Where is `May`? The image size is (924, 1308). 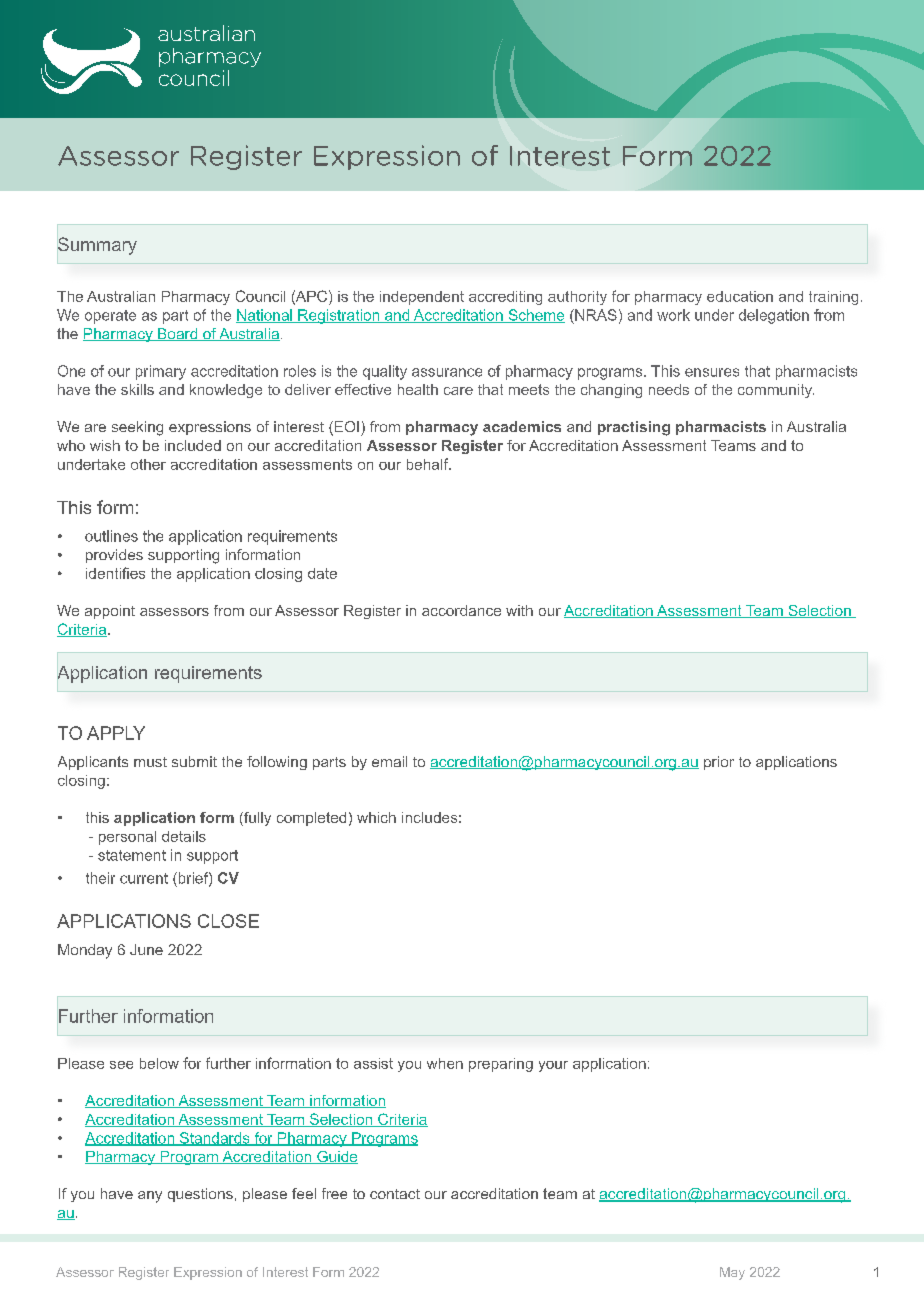
May is located at coordinates (732, 1273).
